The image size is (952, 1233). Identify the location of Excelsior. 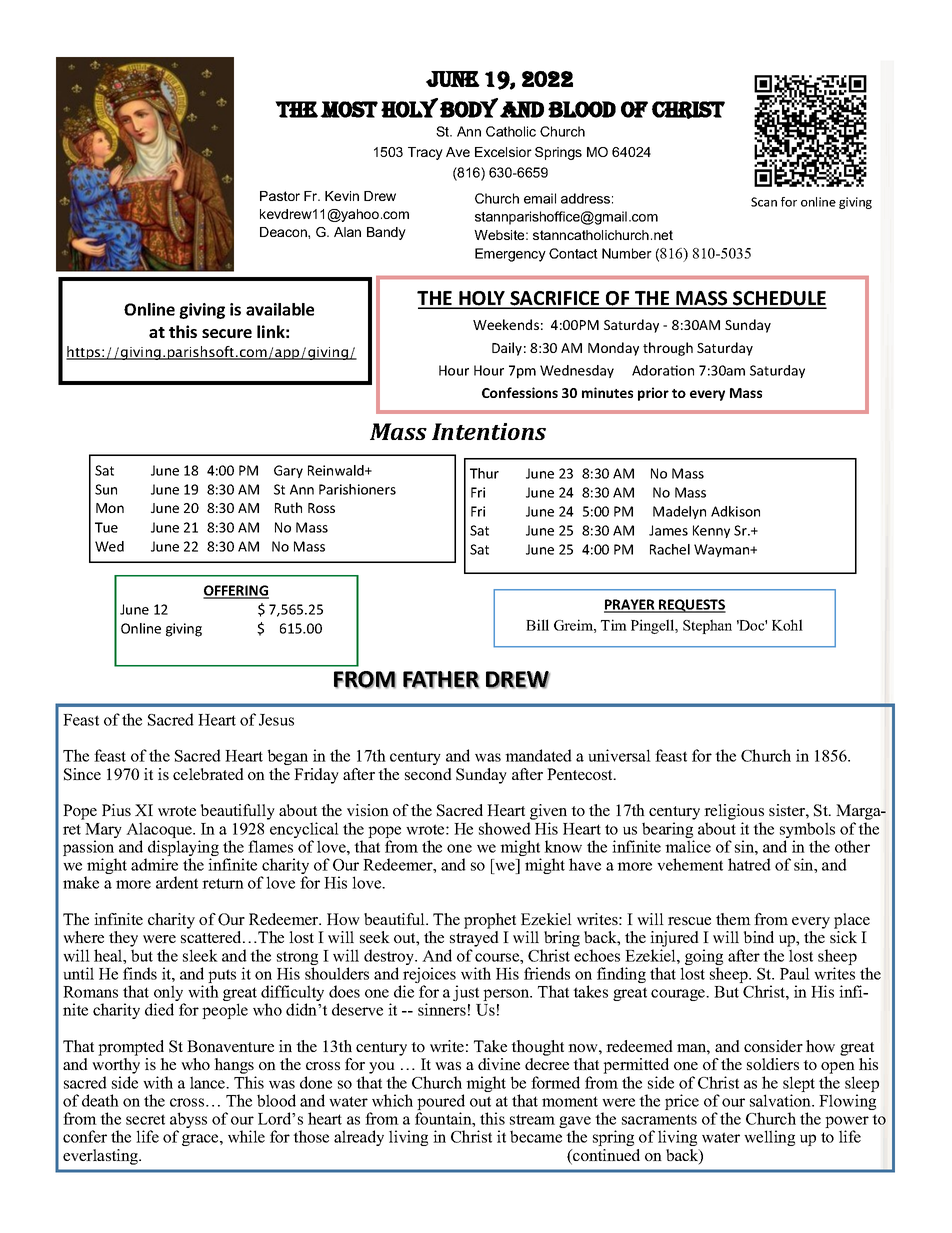
(503, 152).
